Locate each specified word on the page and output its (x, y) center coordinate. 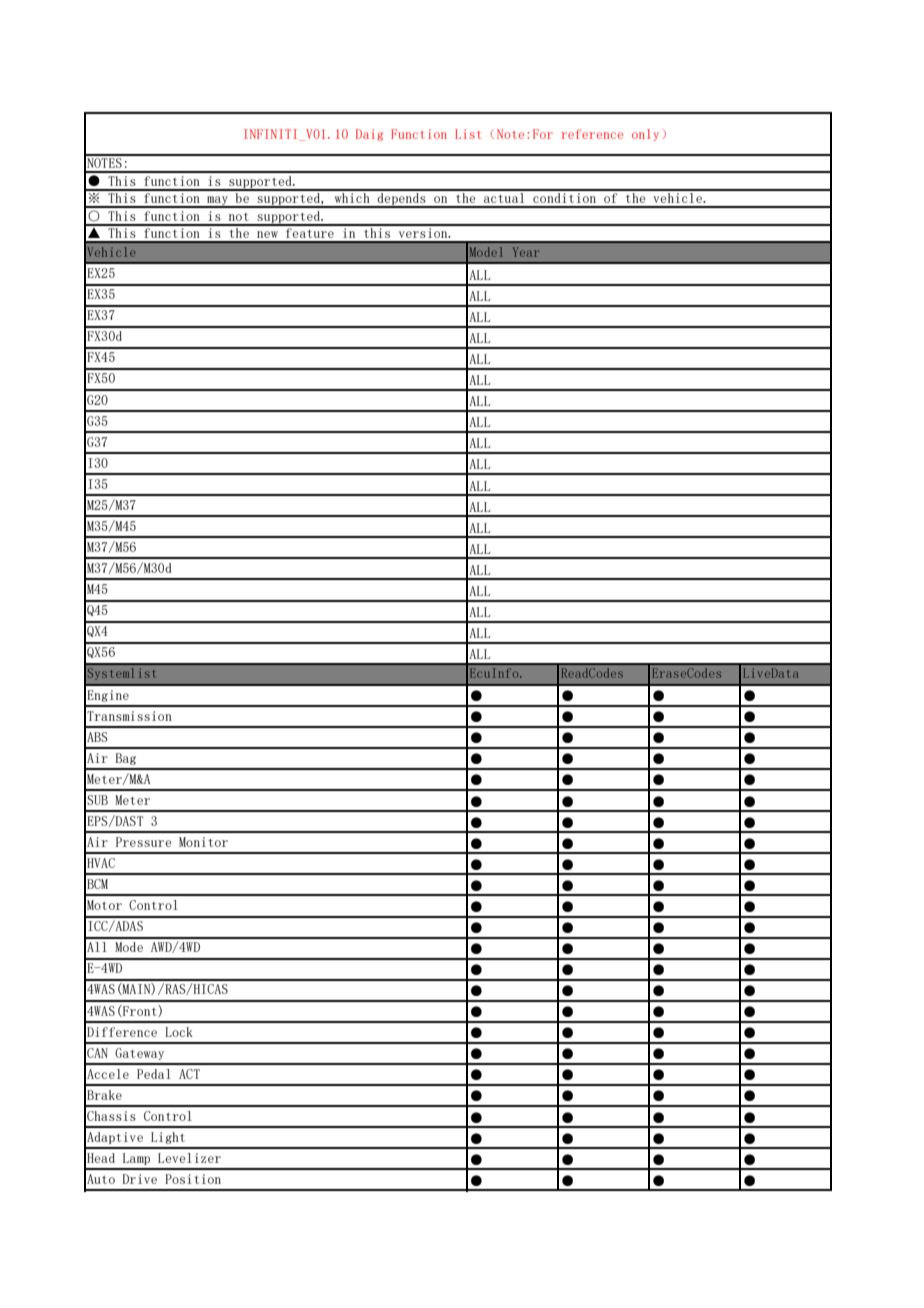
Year (526, 252)
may (217, 201)
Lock (179, 1032)
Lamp (136, 1159)
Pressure (143, 842)
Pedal (154, 1074)
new (267, 234)
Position (193, 1179)
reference (592, 134)
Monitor (203, 842)
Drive (140, 1179)
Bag (126, 759)
